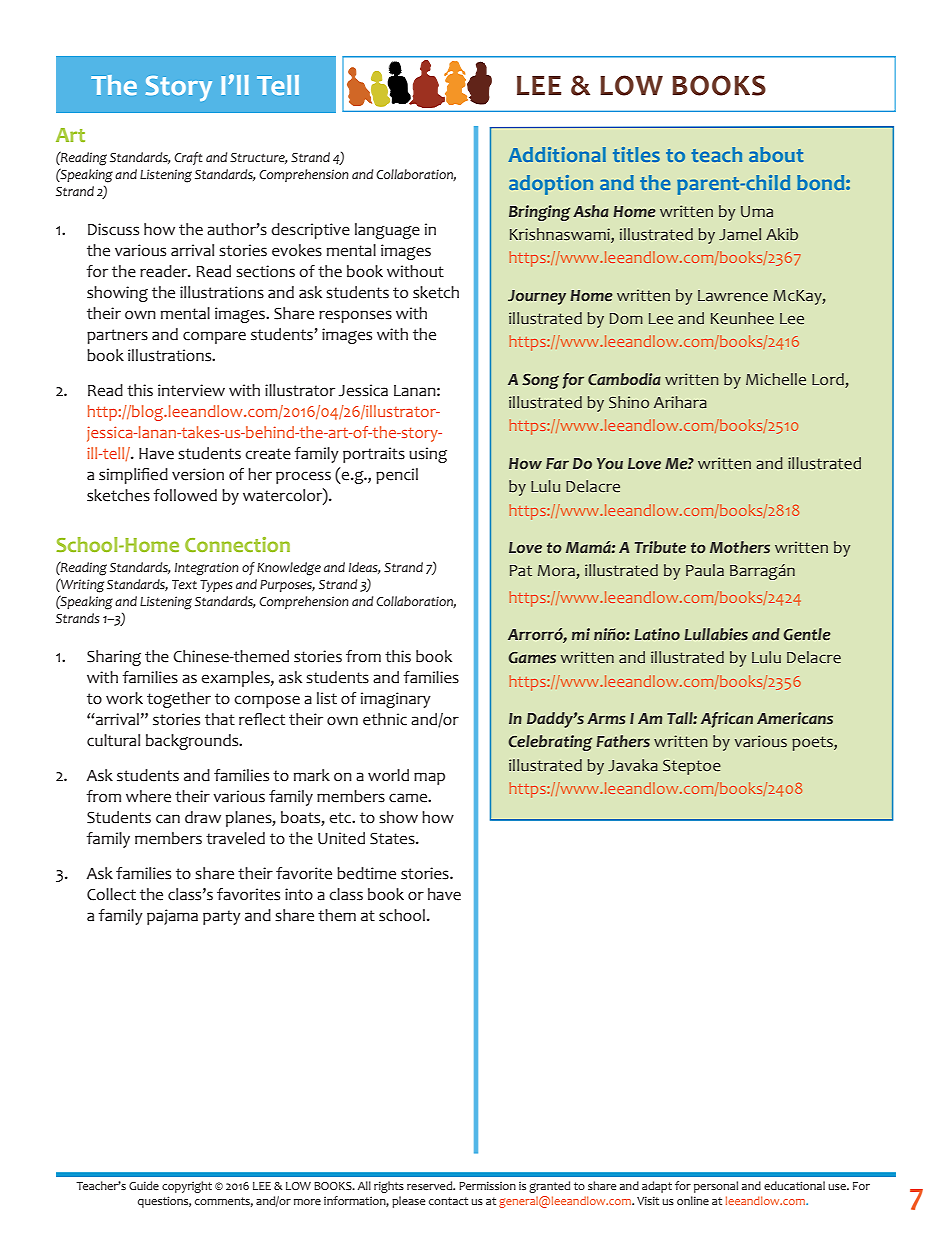 This image has width=952, height=1233. I want to click on bedtime, so click(366, 873).
